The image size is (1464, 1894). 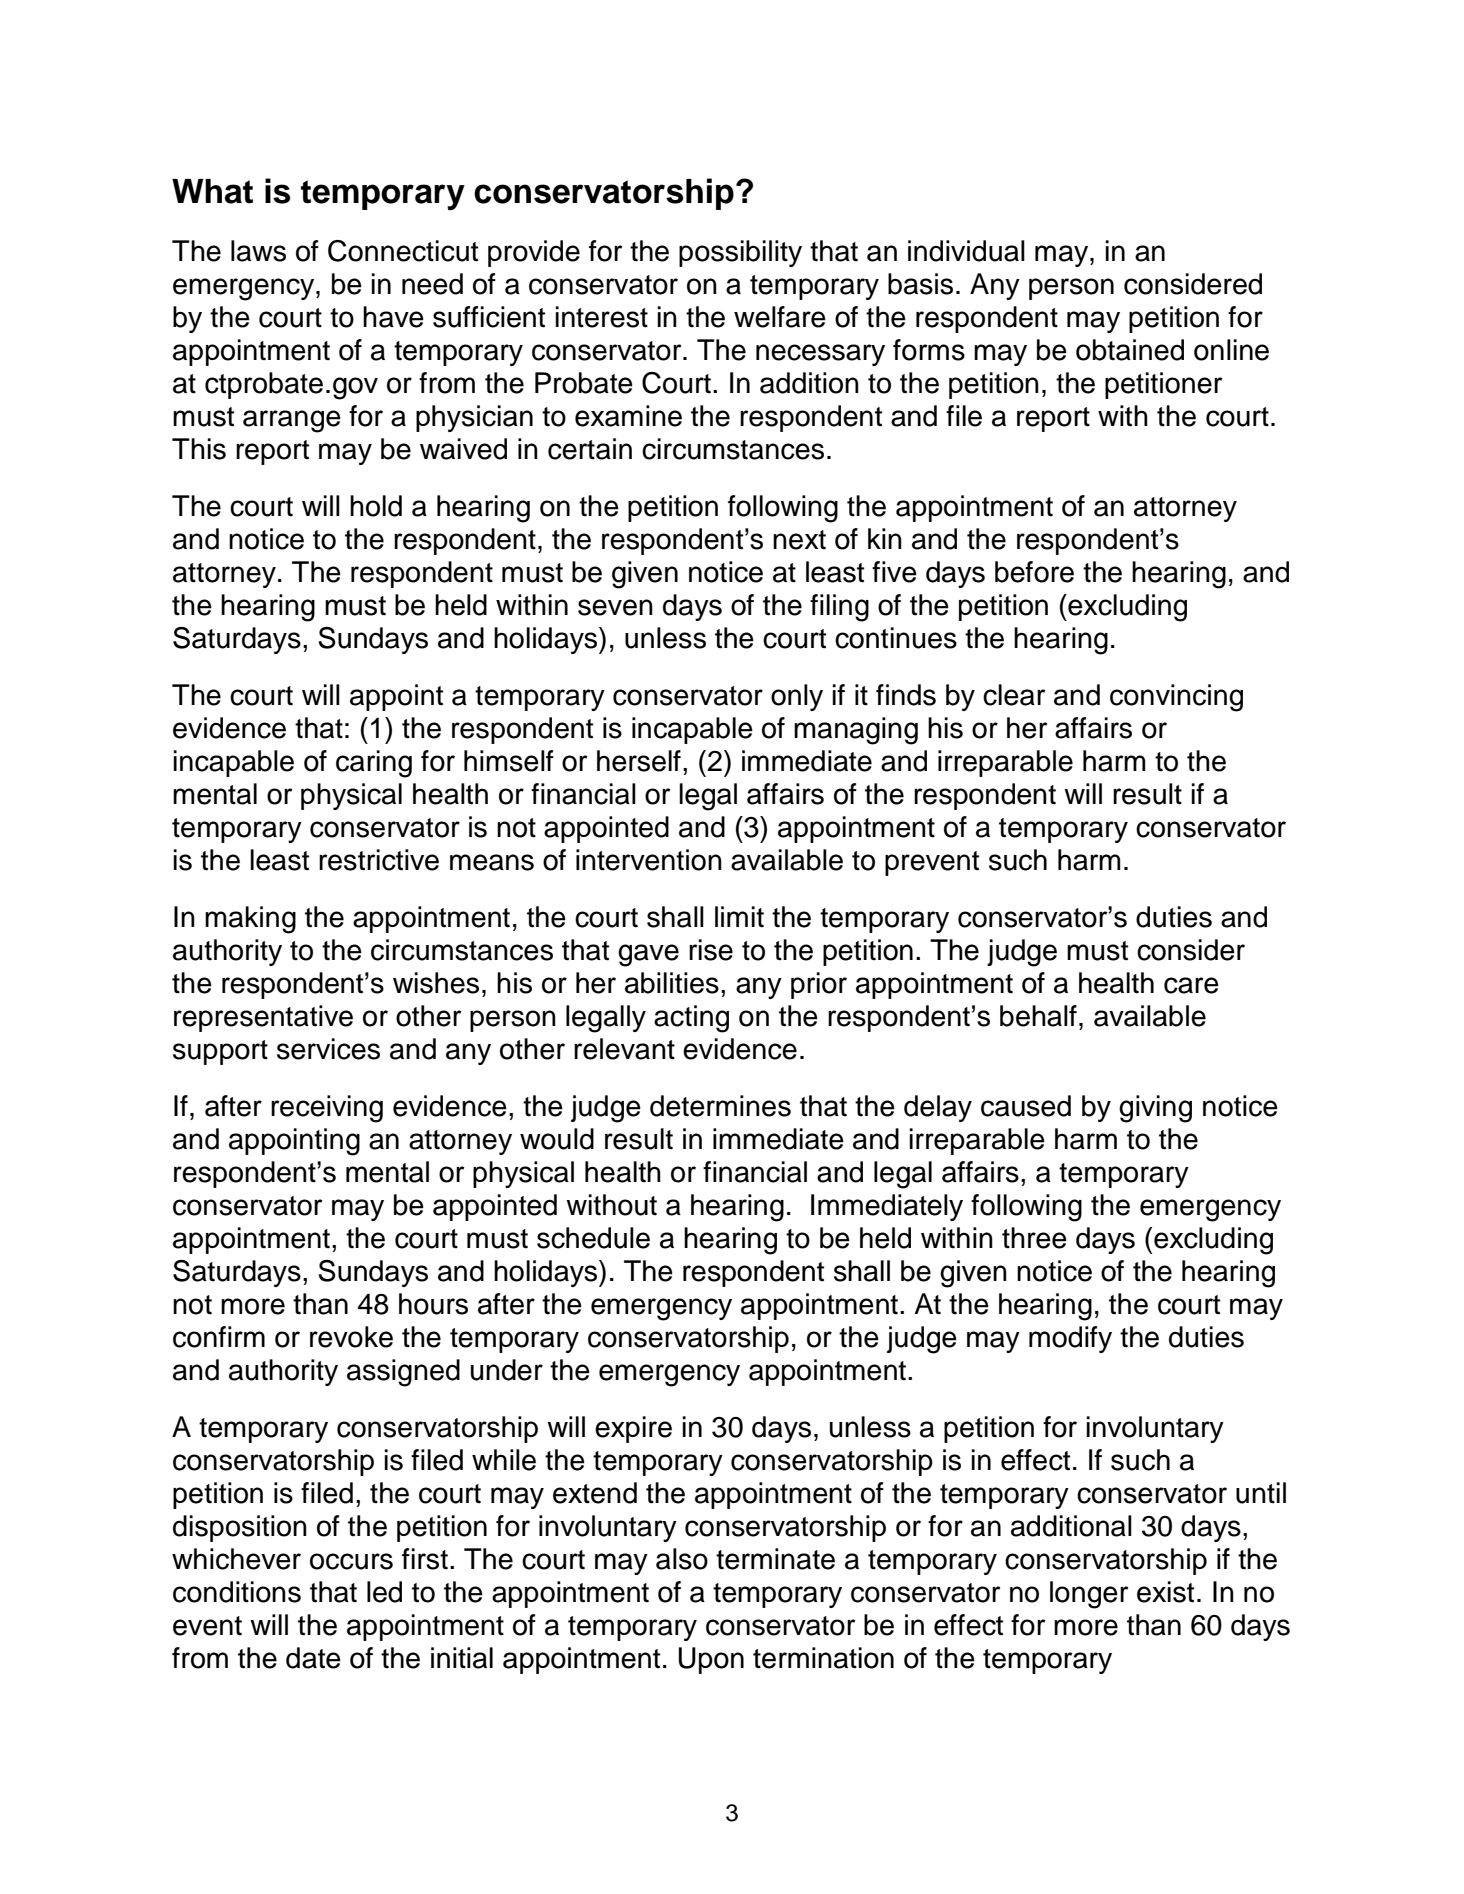 What do you see at coordinates (327, 1109) in the screenshot?
I see `receiving` at bounding box center [327, 1109].
